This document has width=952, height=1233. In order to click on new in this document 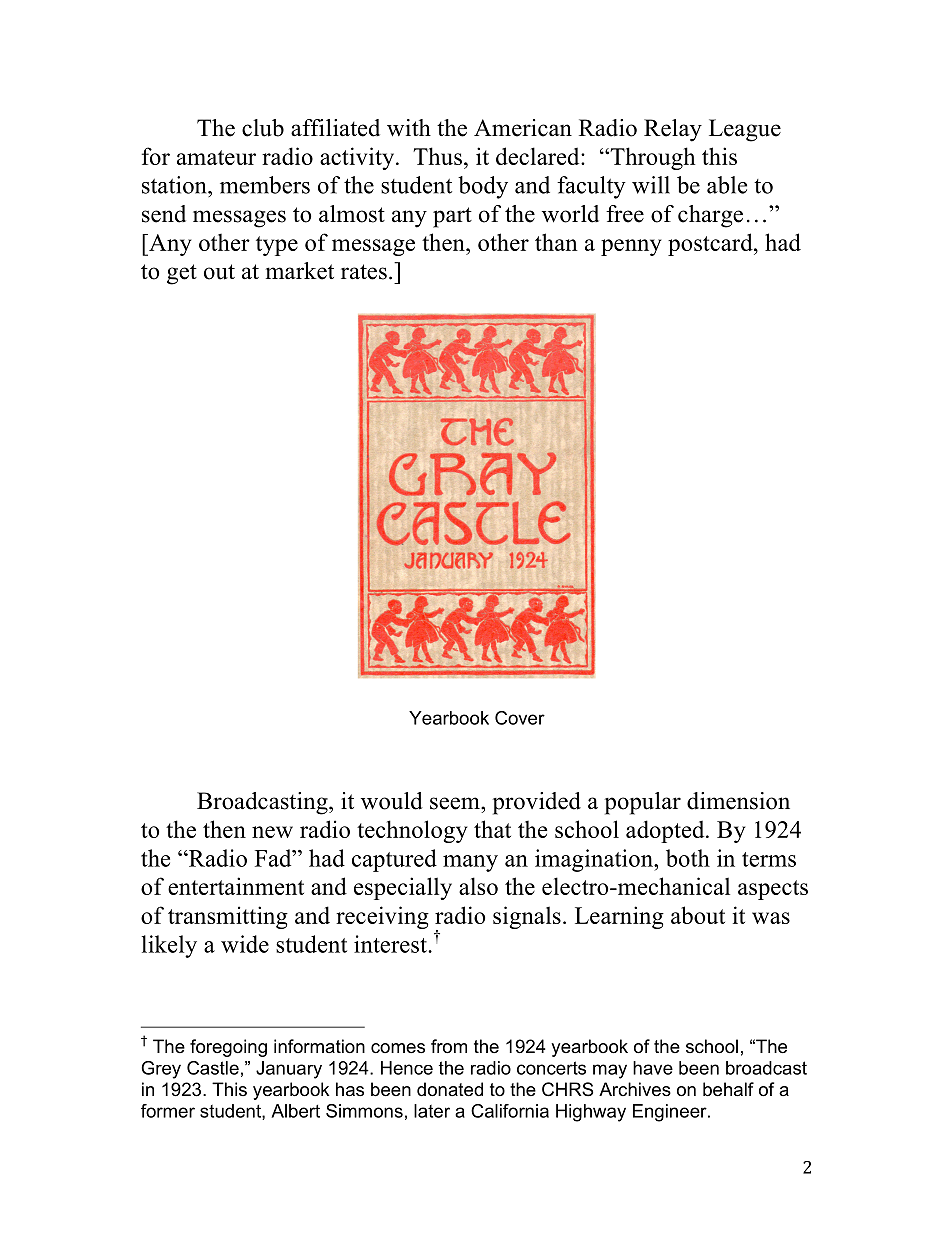, I will do `click(272, 832)`.
